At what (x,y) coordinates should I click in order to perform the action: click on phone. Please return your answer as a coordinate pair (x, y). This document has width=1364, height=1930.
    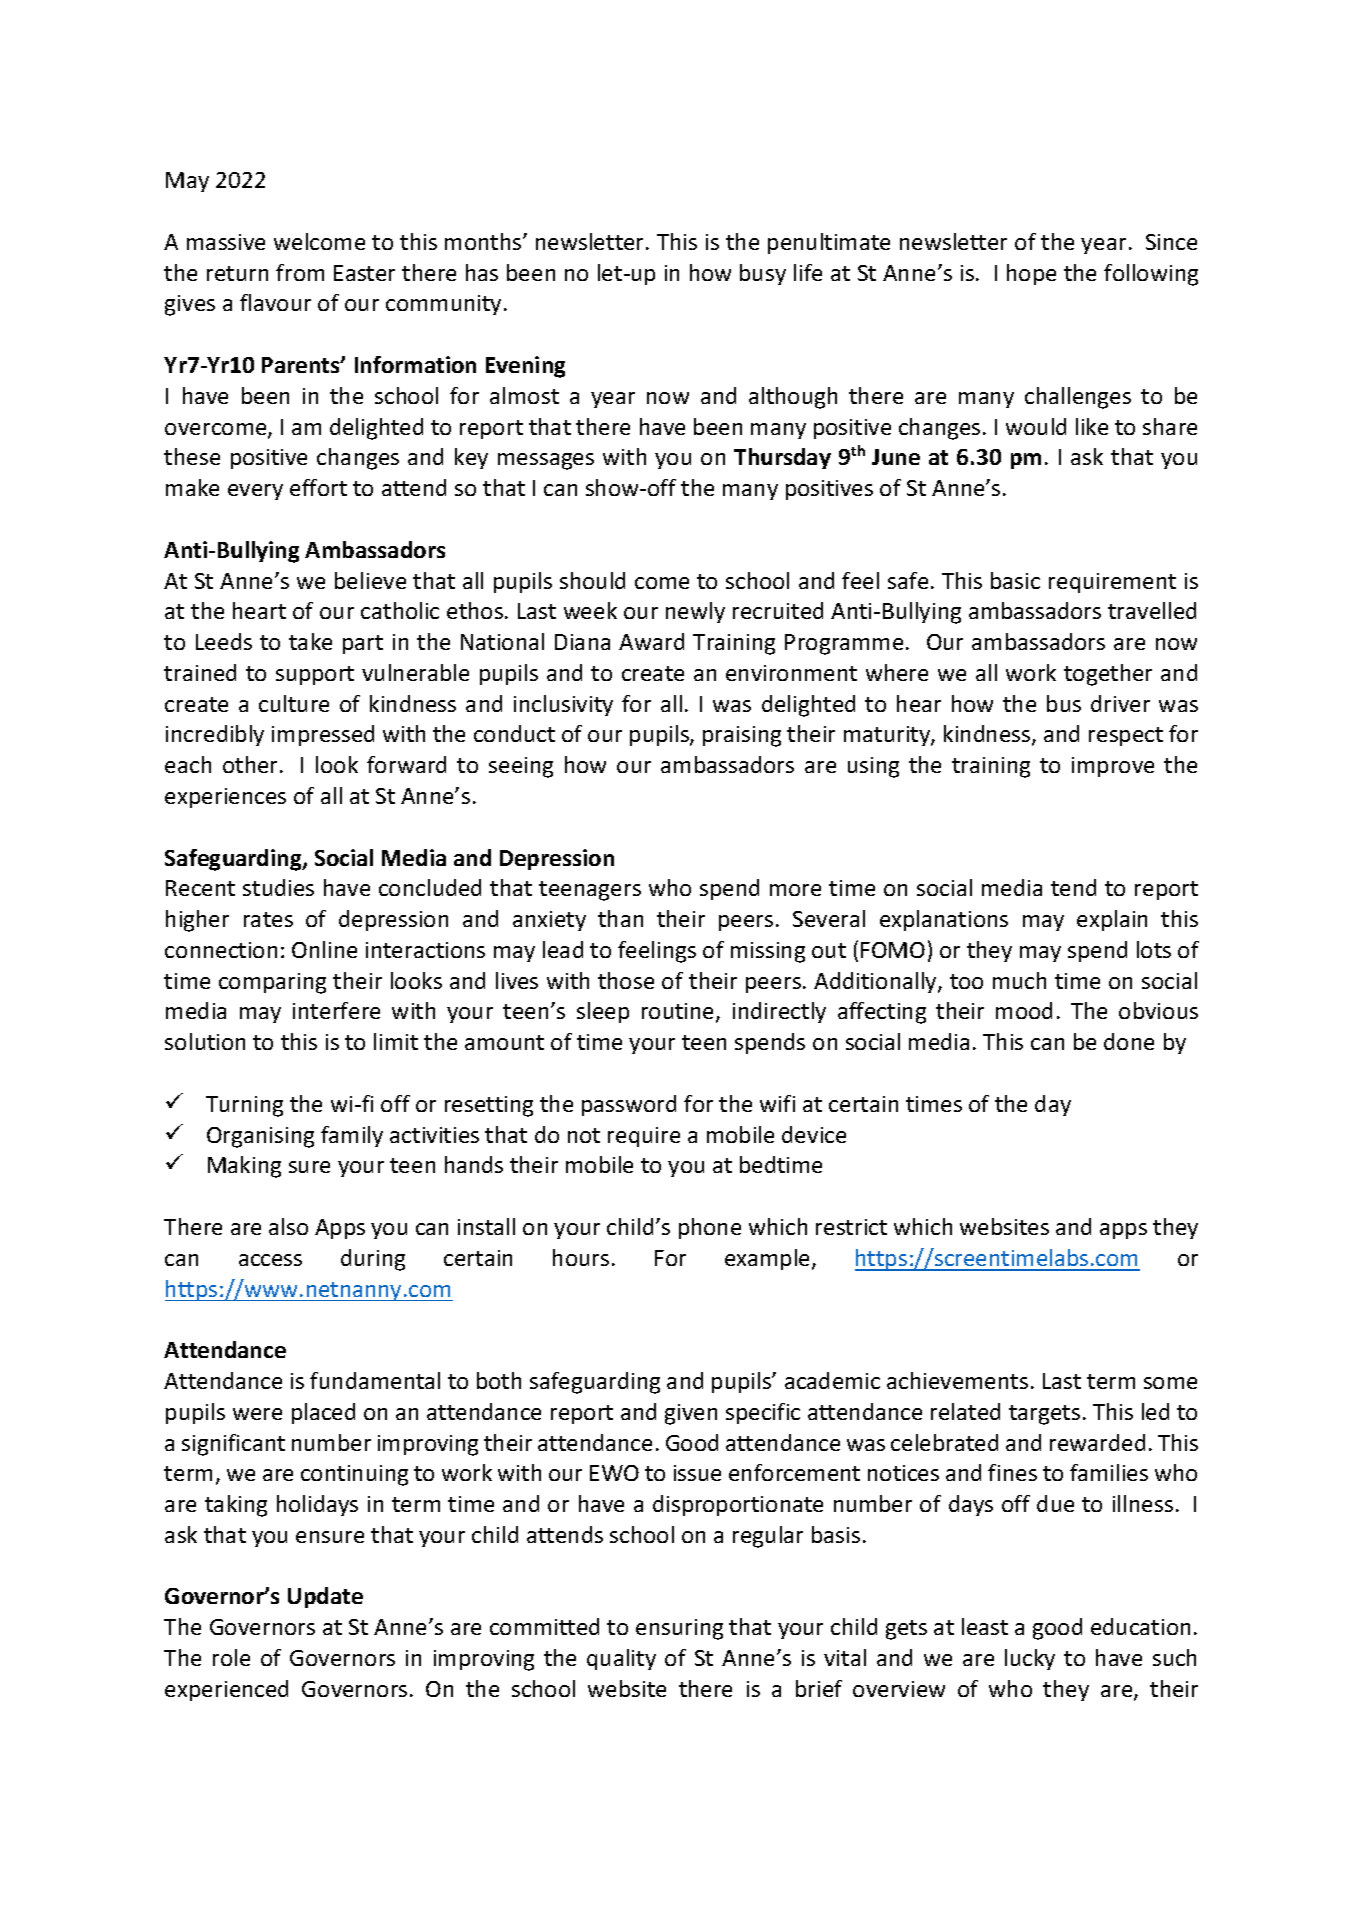
    Looking at the image, I should click on (710, 1228).
